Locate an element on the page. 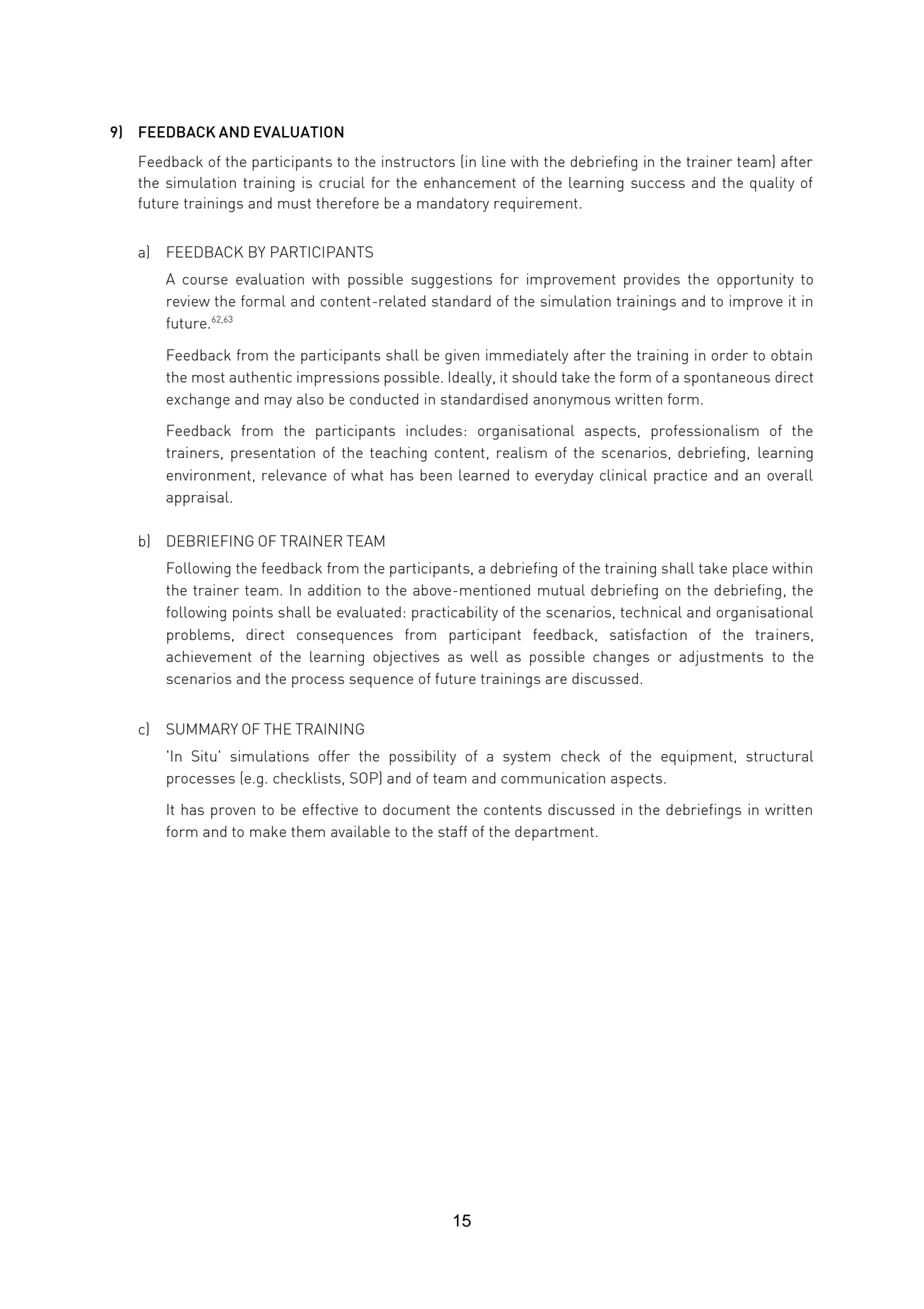  must is located at coordinates (294, 203).
